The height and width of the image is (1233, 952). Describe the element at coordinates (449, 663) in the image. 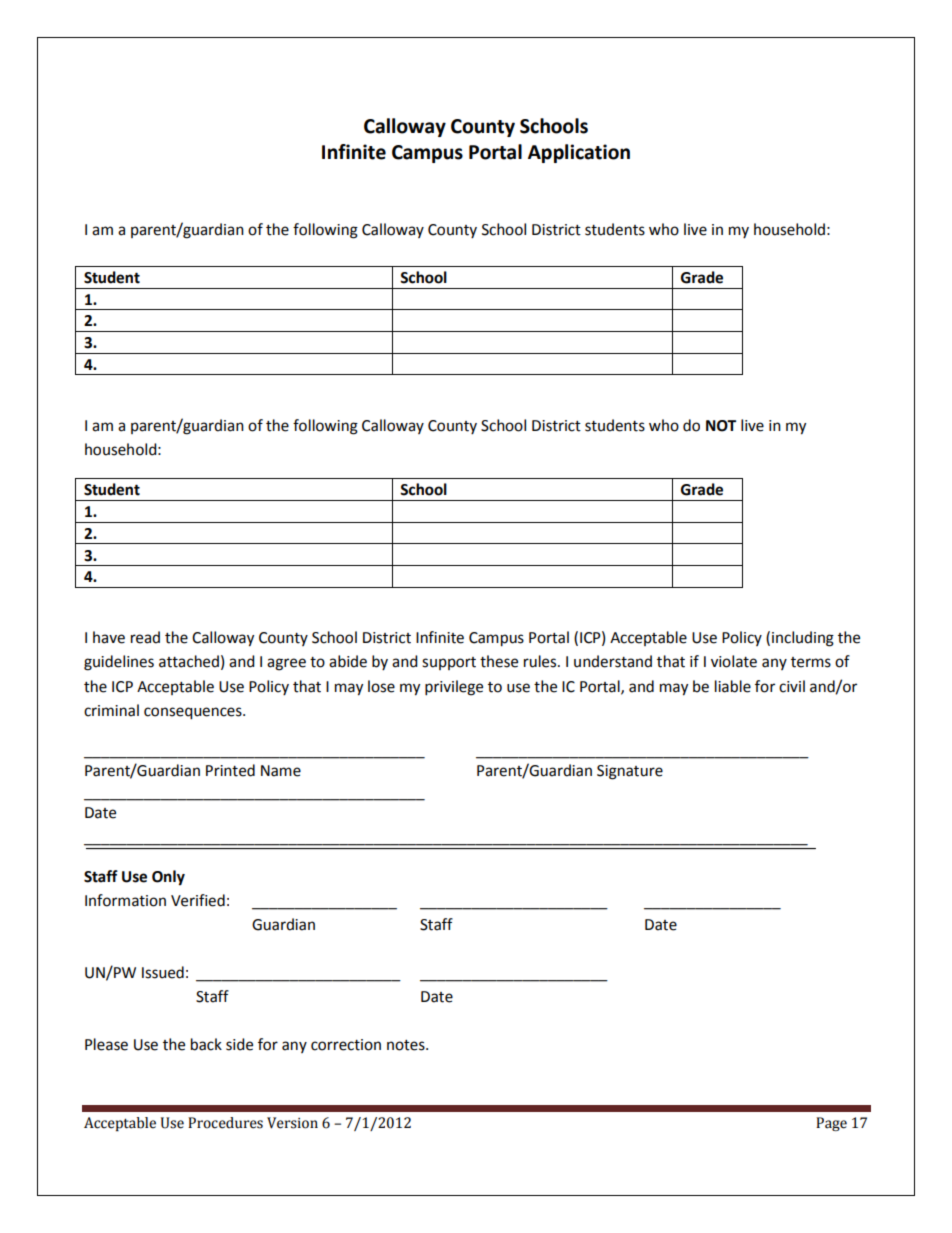

I see `support` at that location.
